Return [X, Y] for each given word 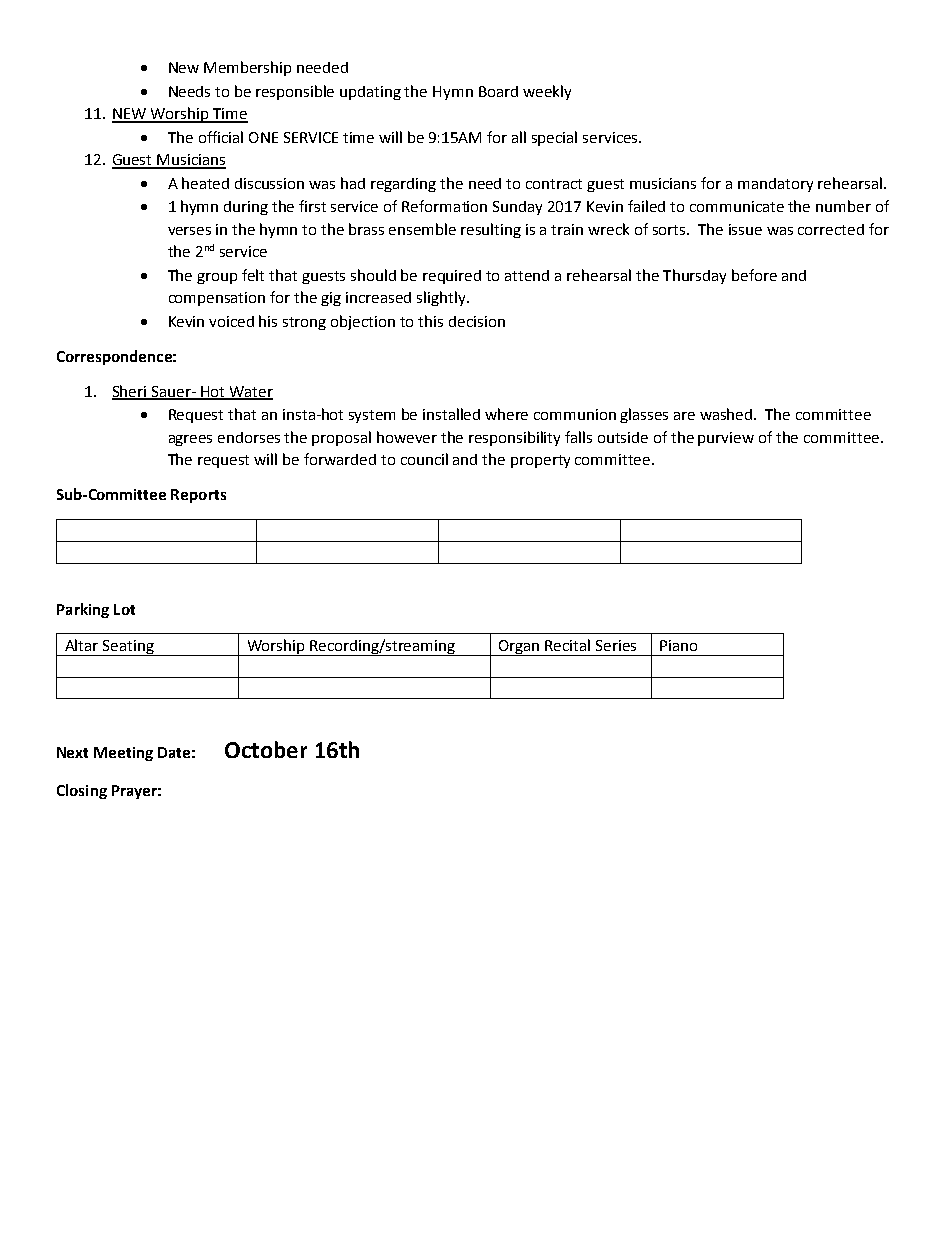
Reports [198, 496]
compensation [217, 299]
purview [726, 439]
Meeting [123, 754]
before [754, 275]
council [424, 459]
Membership [247, 68]
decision [477, 321]
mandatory [775, 185]
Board [498, 91]
